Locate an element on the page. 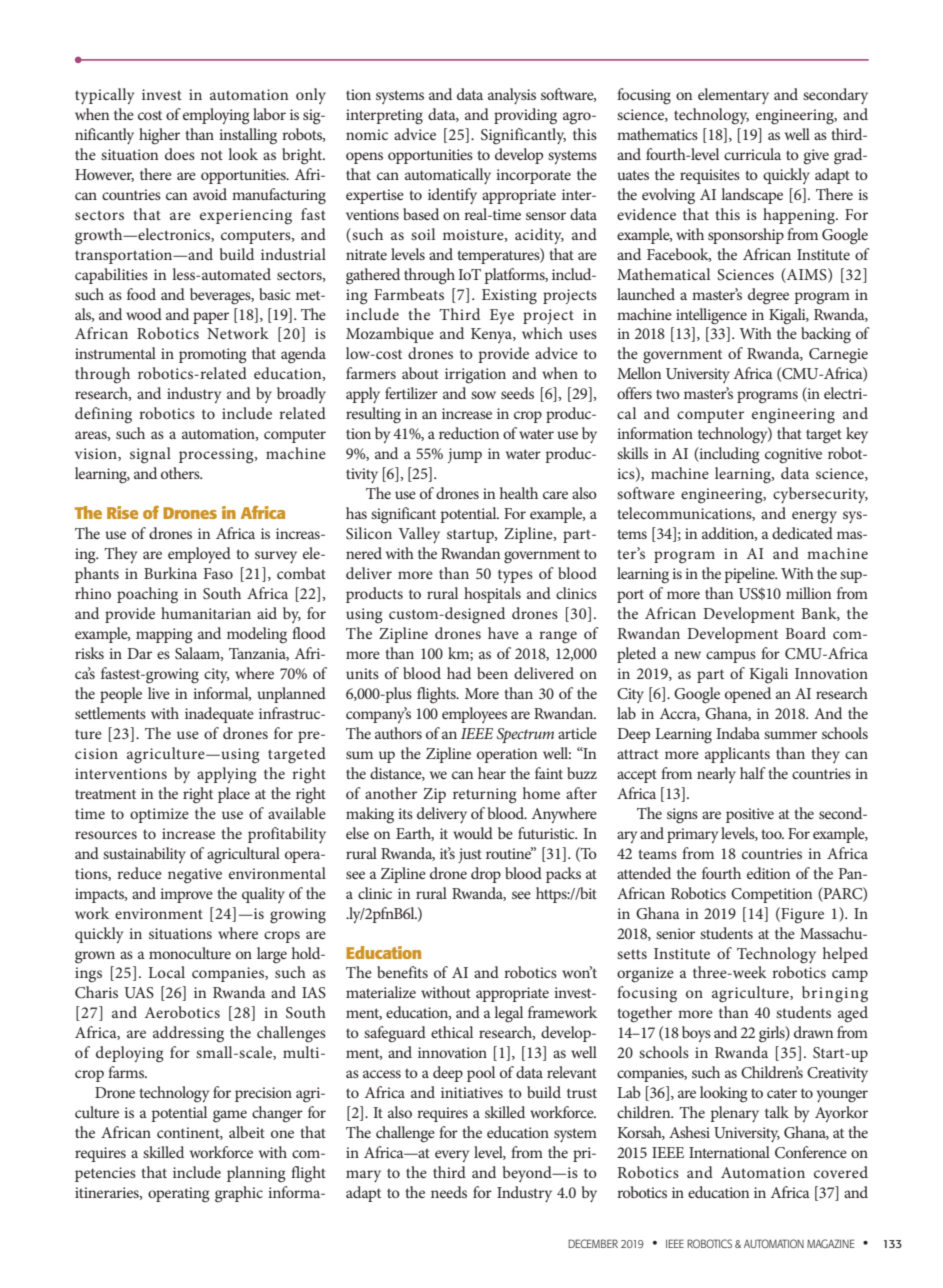  providing is located at coordinates (525, 116).
